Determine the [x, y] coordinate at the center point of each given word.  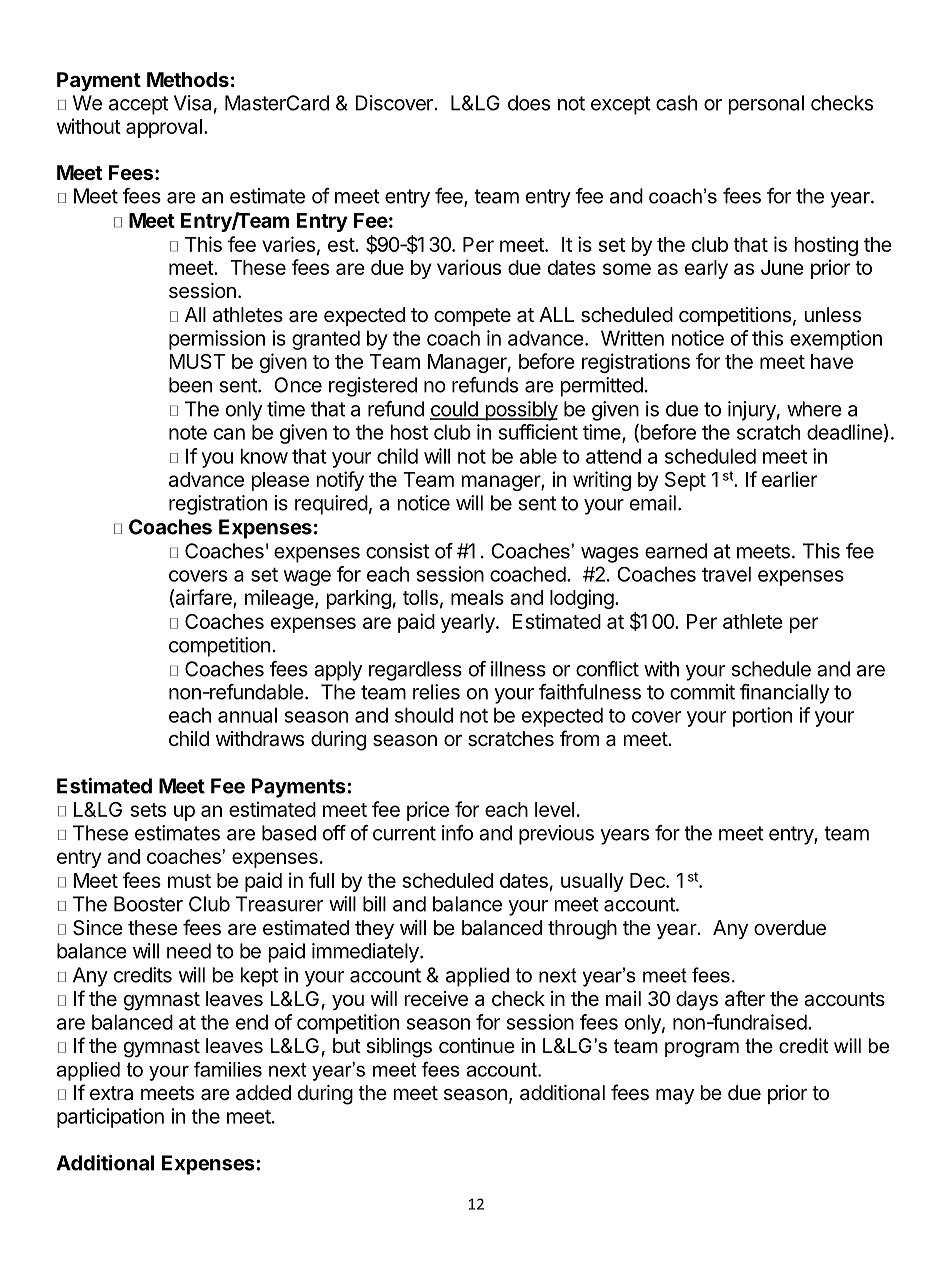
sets [148, 810]
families [228, 1069]
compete [472, 317]
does [529, 103]
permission [217, 340]
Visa [192, 103]
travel [726, 574]
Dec [648, 880]
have [832, 361]
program [702, 1050]
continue [477, 1046]
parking [359, 599]
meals [477, 597]
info [457, 833]
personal [766, 105]
